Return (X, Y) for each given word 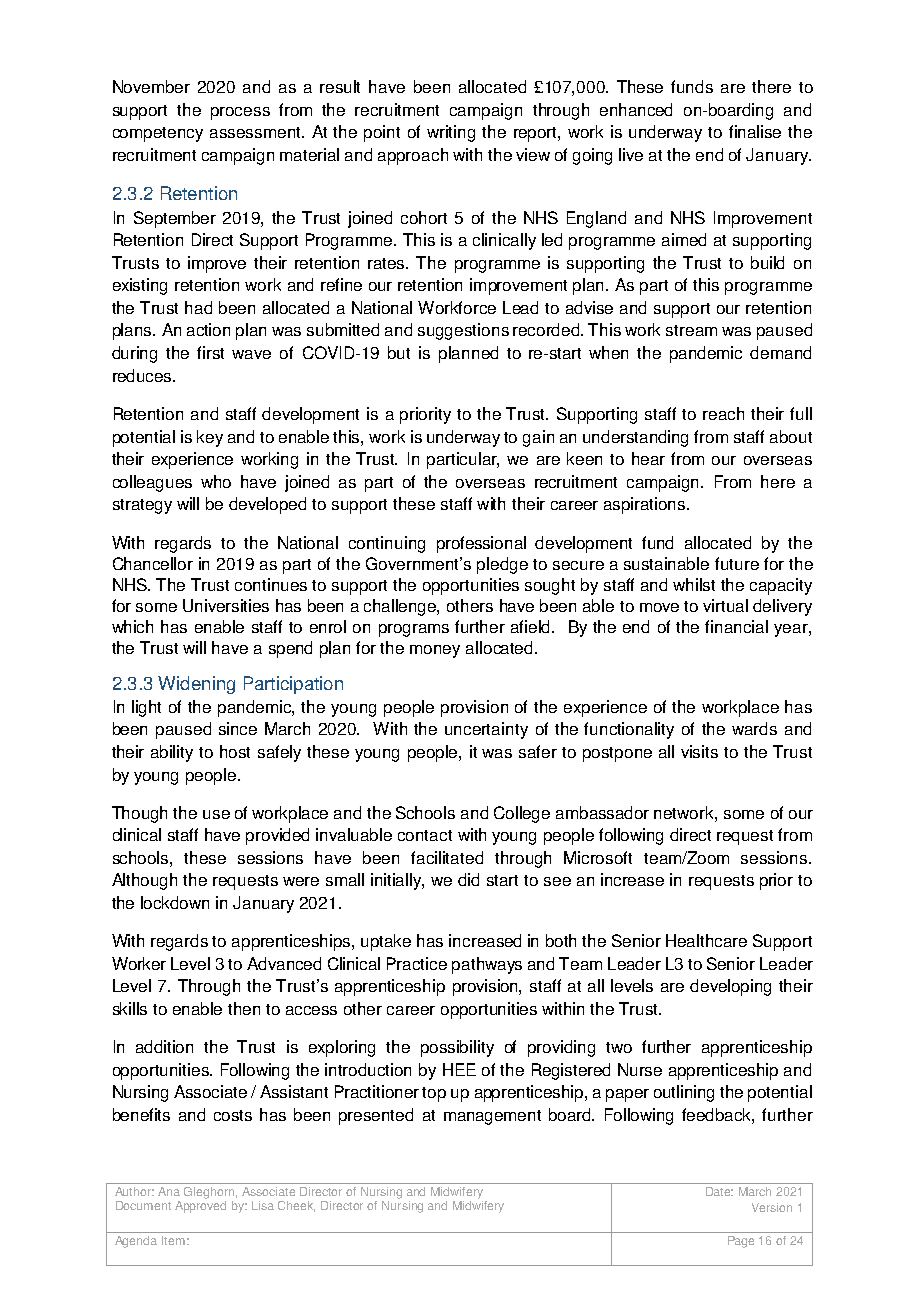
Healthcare (706, 940)
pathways (487, 965)
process (240, 113)
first (210, 352)
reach (723, 413)
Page (741, 1242)
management (492, 1117)
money (435, 651)
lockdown (175, 902)
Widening (196, 685)
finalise (755, 131)
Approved (200, 1205)
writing (451, 133)
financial (736, 626)
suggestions (463, 331)
